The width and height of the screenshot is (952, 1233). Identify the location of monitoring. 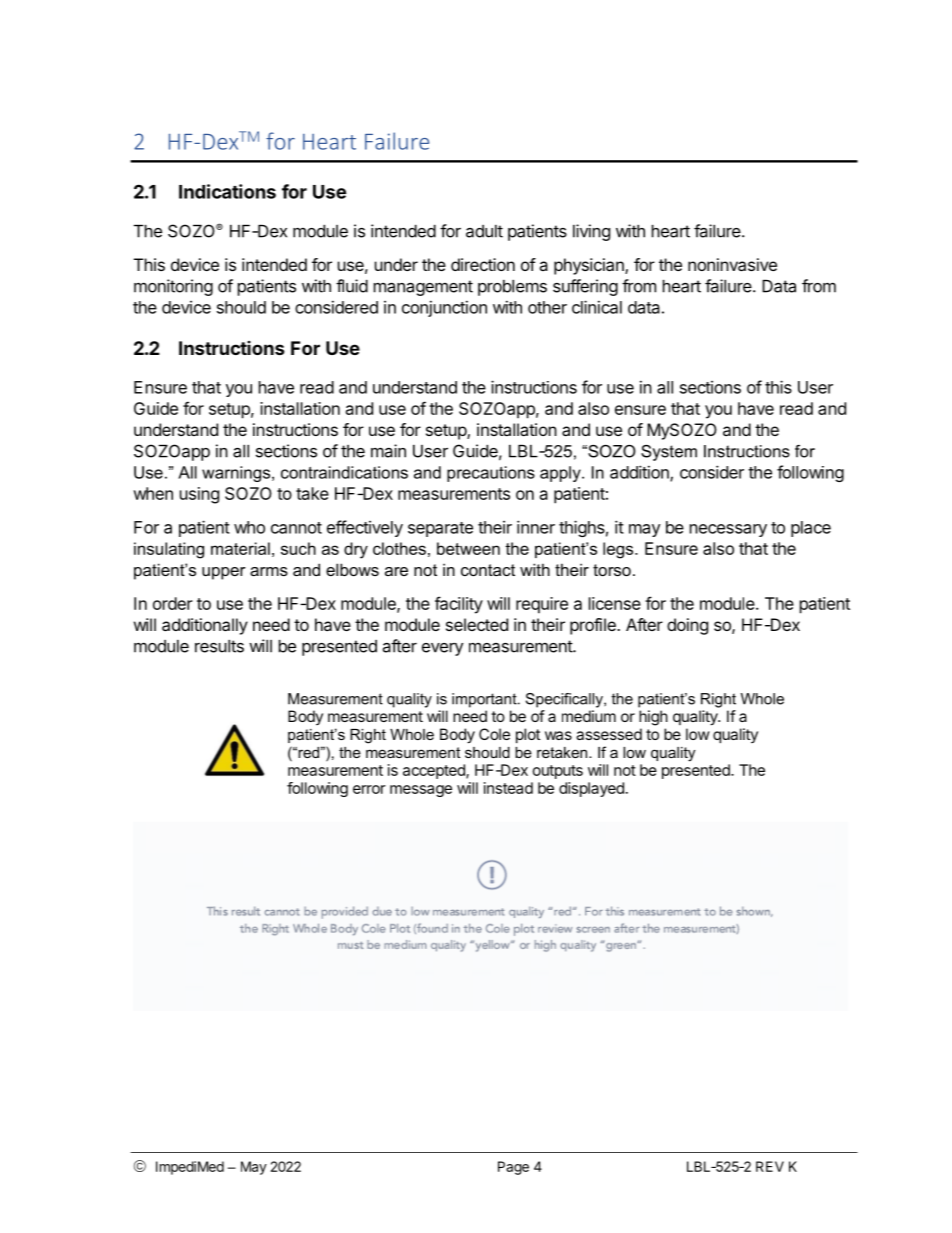
(173, 287).
